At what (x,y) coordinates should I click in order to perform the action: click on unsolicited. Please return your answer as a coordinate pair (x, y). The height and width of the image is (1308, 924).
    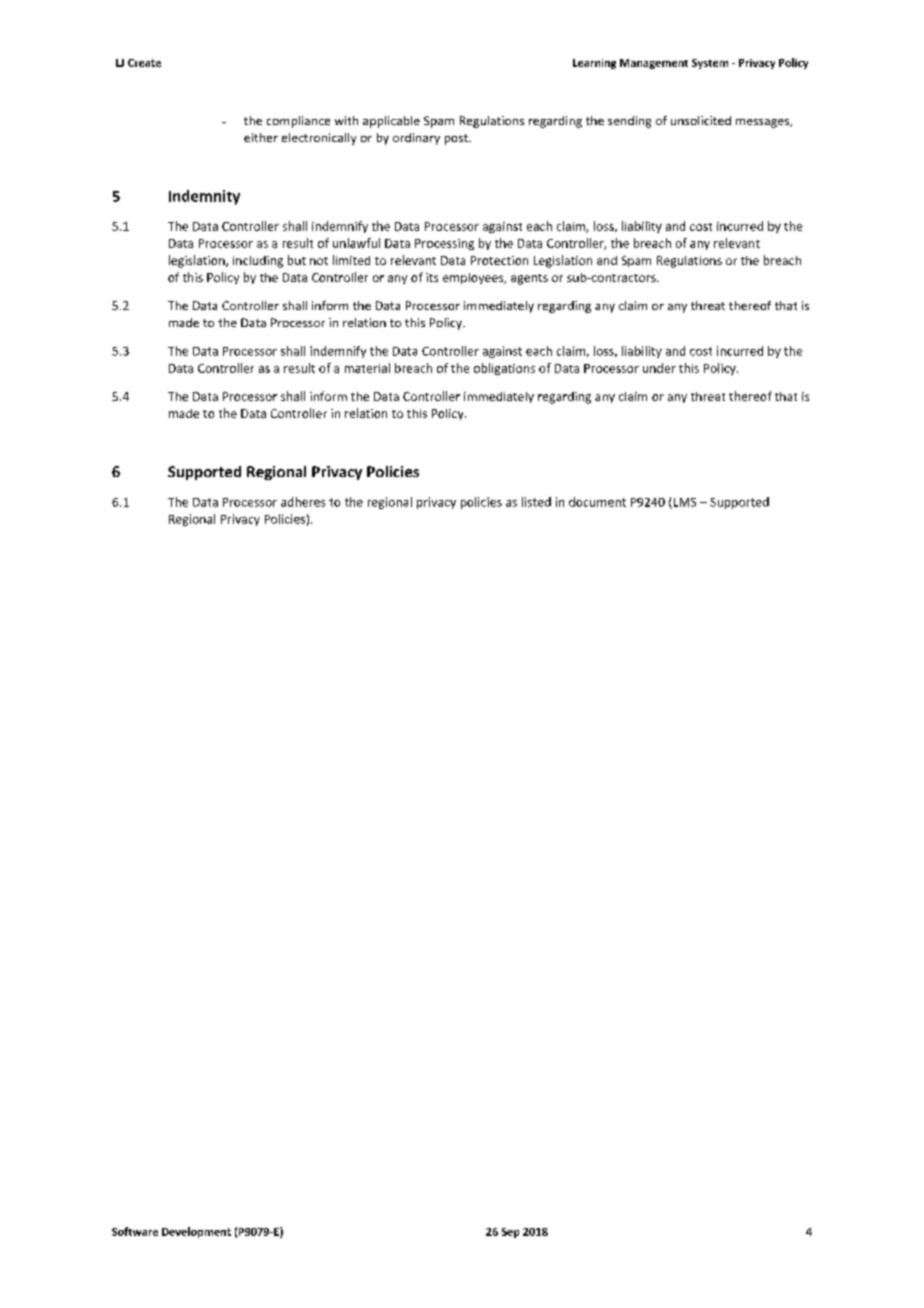
    Looking at the image, I should click on (701, 120).
